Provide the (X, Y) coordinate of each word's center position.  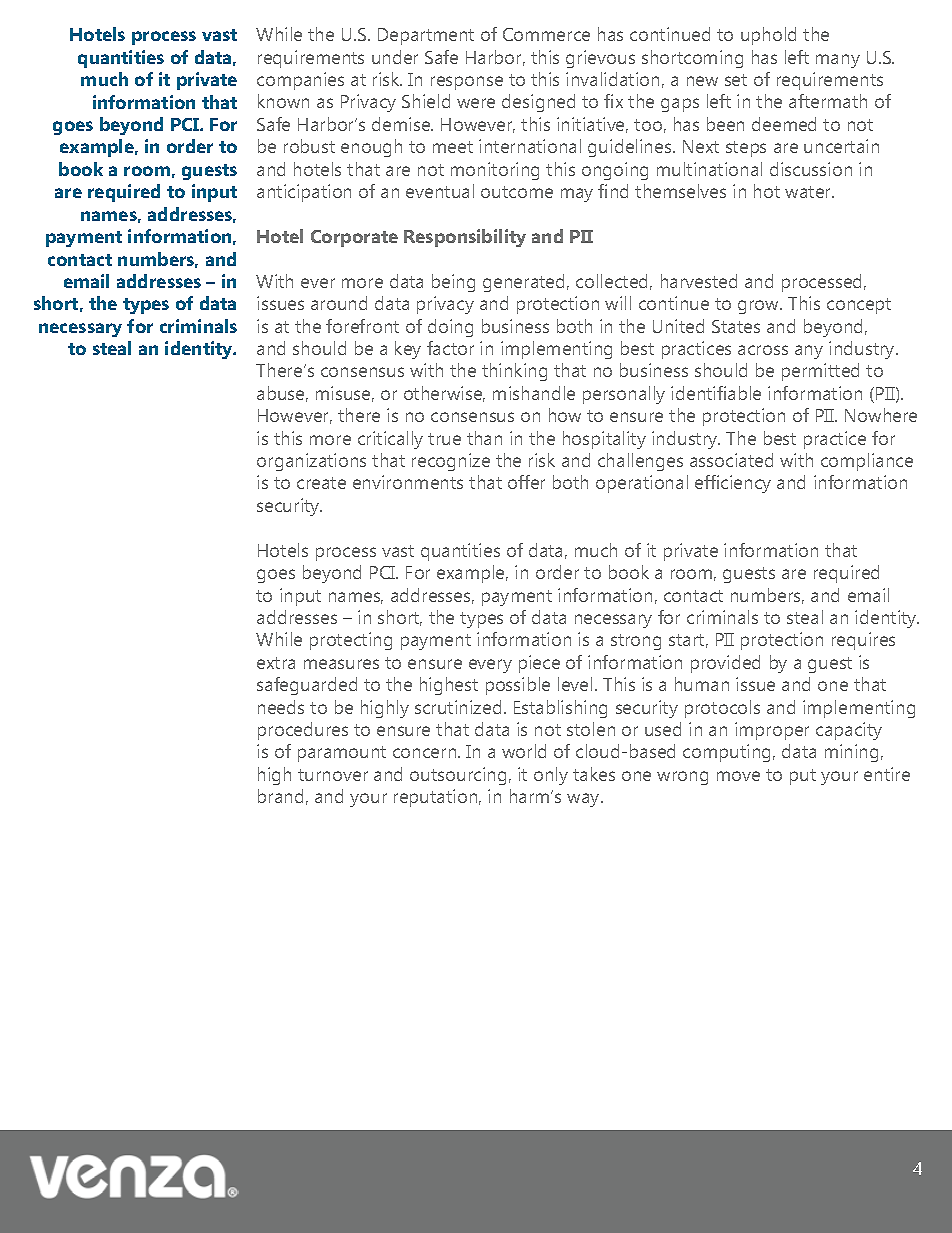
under (395, 57)
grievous (600, 59)
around (339, 303)
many (838, 61)
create (321, 483)
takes (594, 774)
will (618, 303)
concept (859, 306)
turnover (333, 775)
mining (851, 753)
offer (526, 482)
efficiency (733, 484)
